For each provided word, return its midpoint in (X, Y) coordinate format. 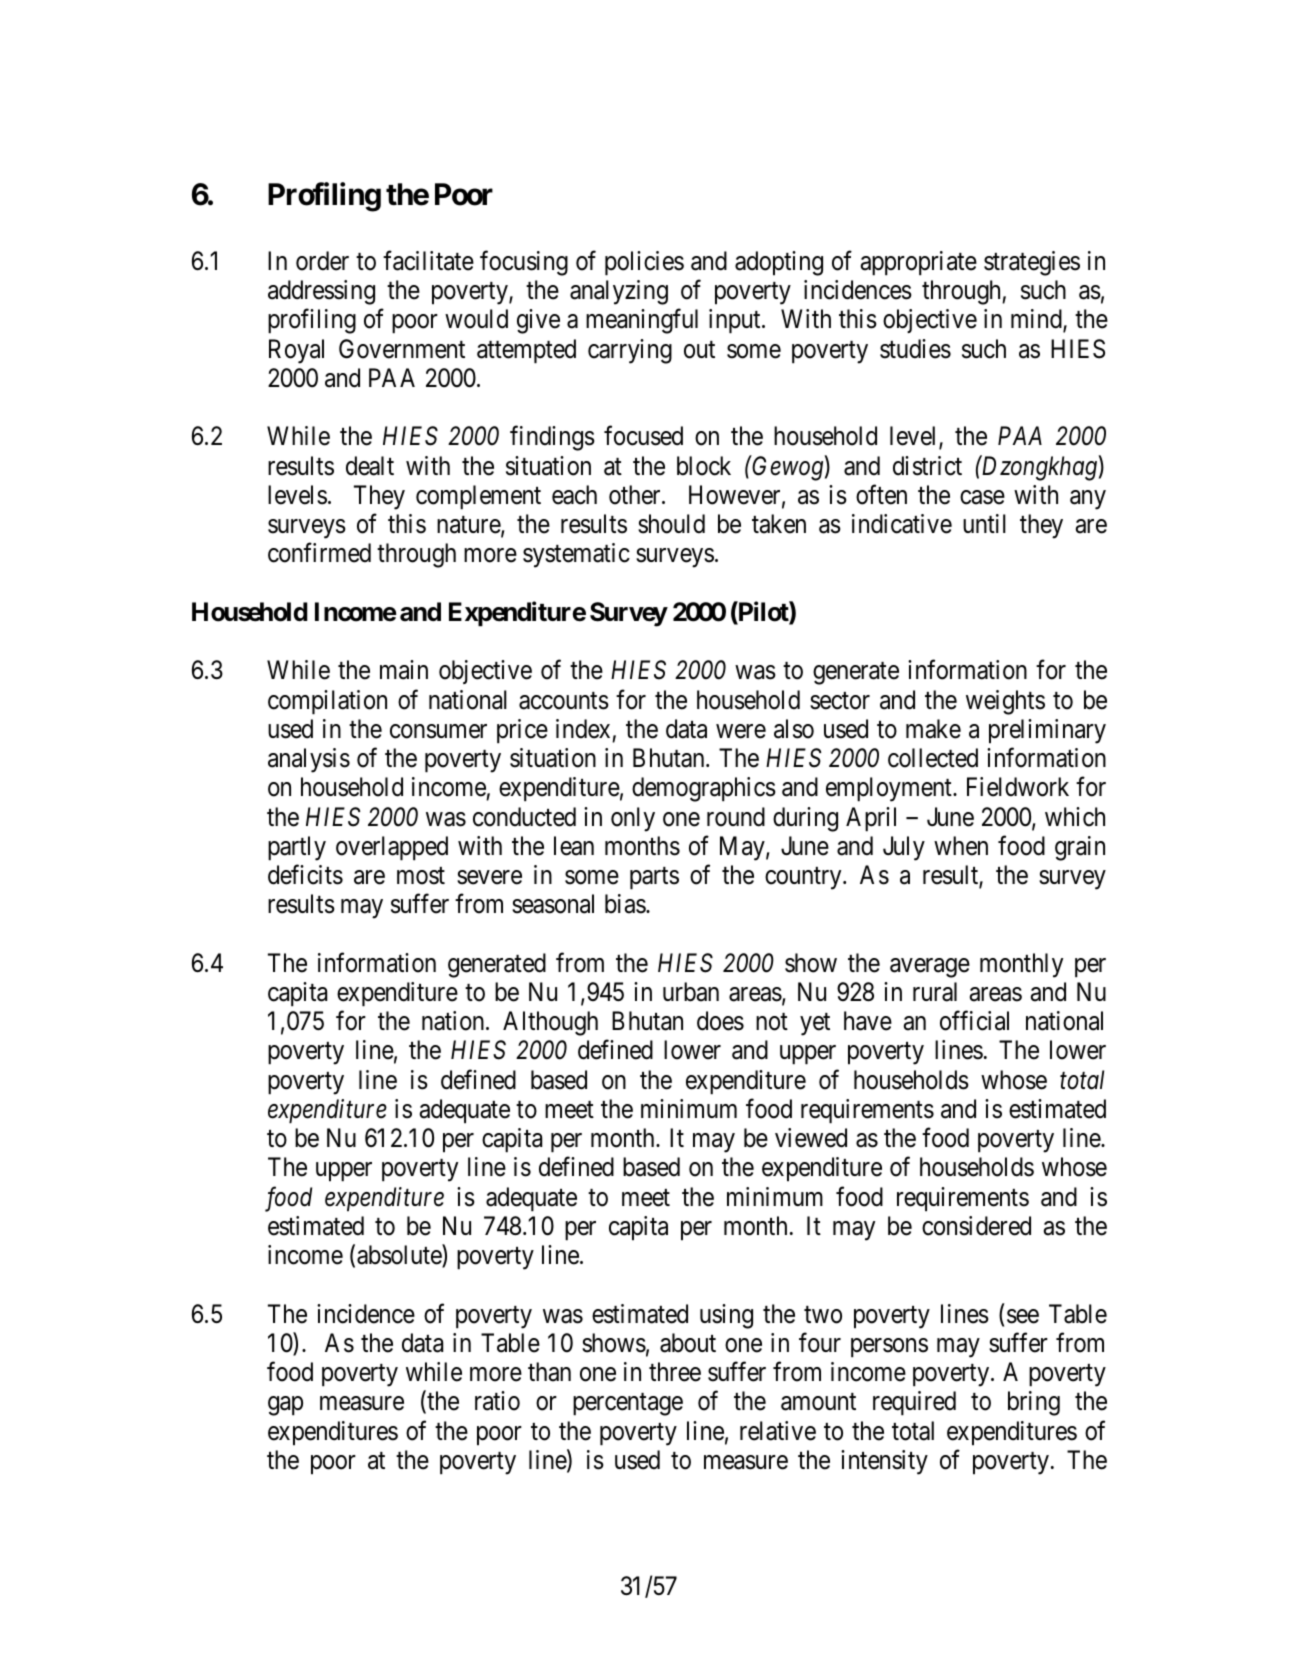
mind (1037, 320)
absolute (400, 1256)
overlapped (392, 848)
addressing (321, 292)
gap (285, 1406)
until (984, 523)
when (961, 846)
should (671, 524)
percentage (628, 1405)
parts (654, 878)
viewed (811, 1138)
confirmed (319, 553)
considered (976, 1226)
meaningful (642, 321)
